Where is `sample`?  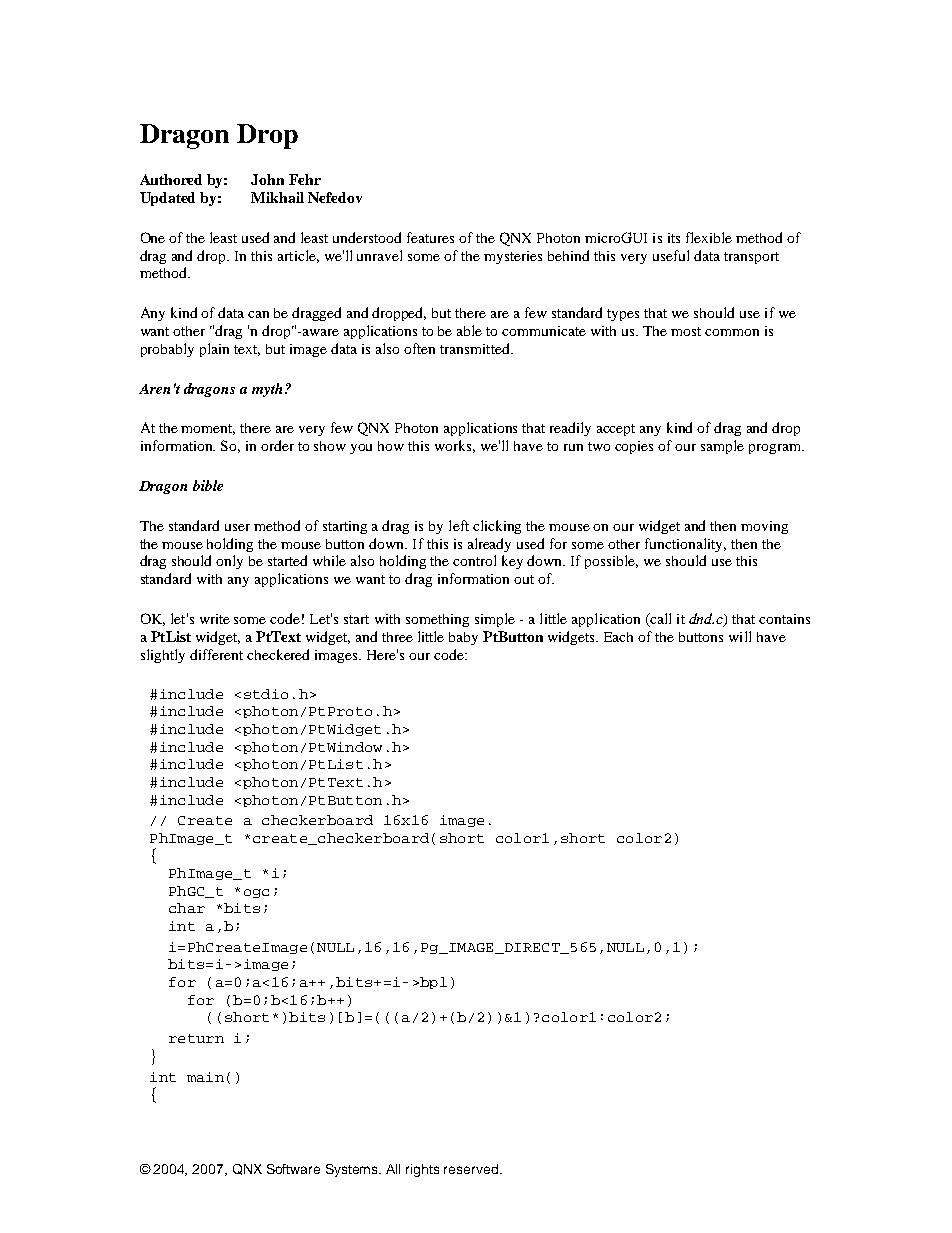 sample is located at coordinates (722, 447).
